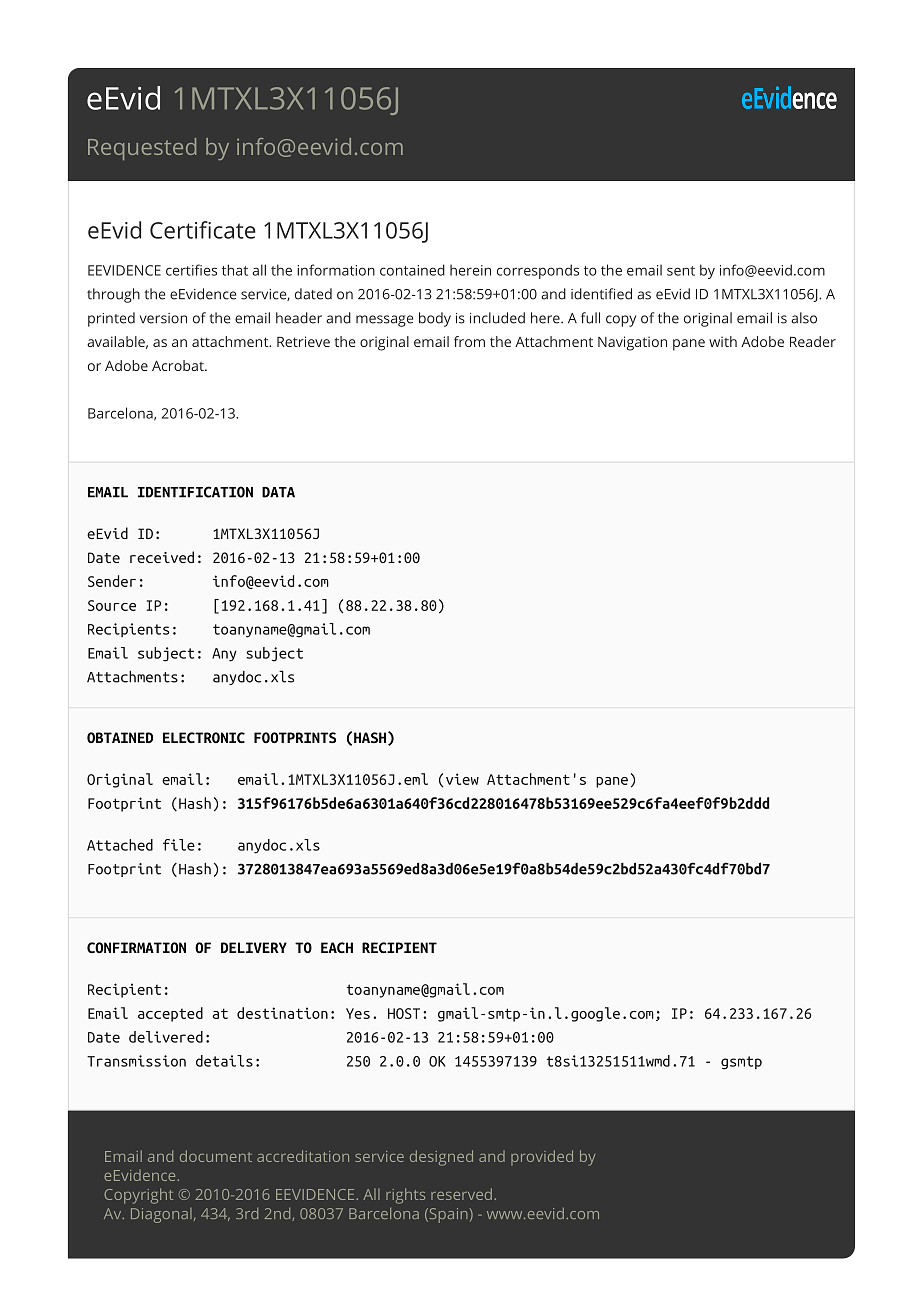  I want to click on HOST, so click(404, 1013).
